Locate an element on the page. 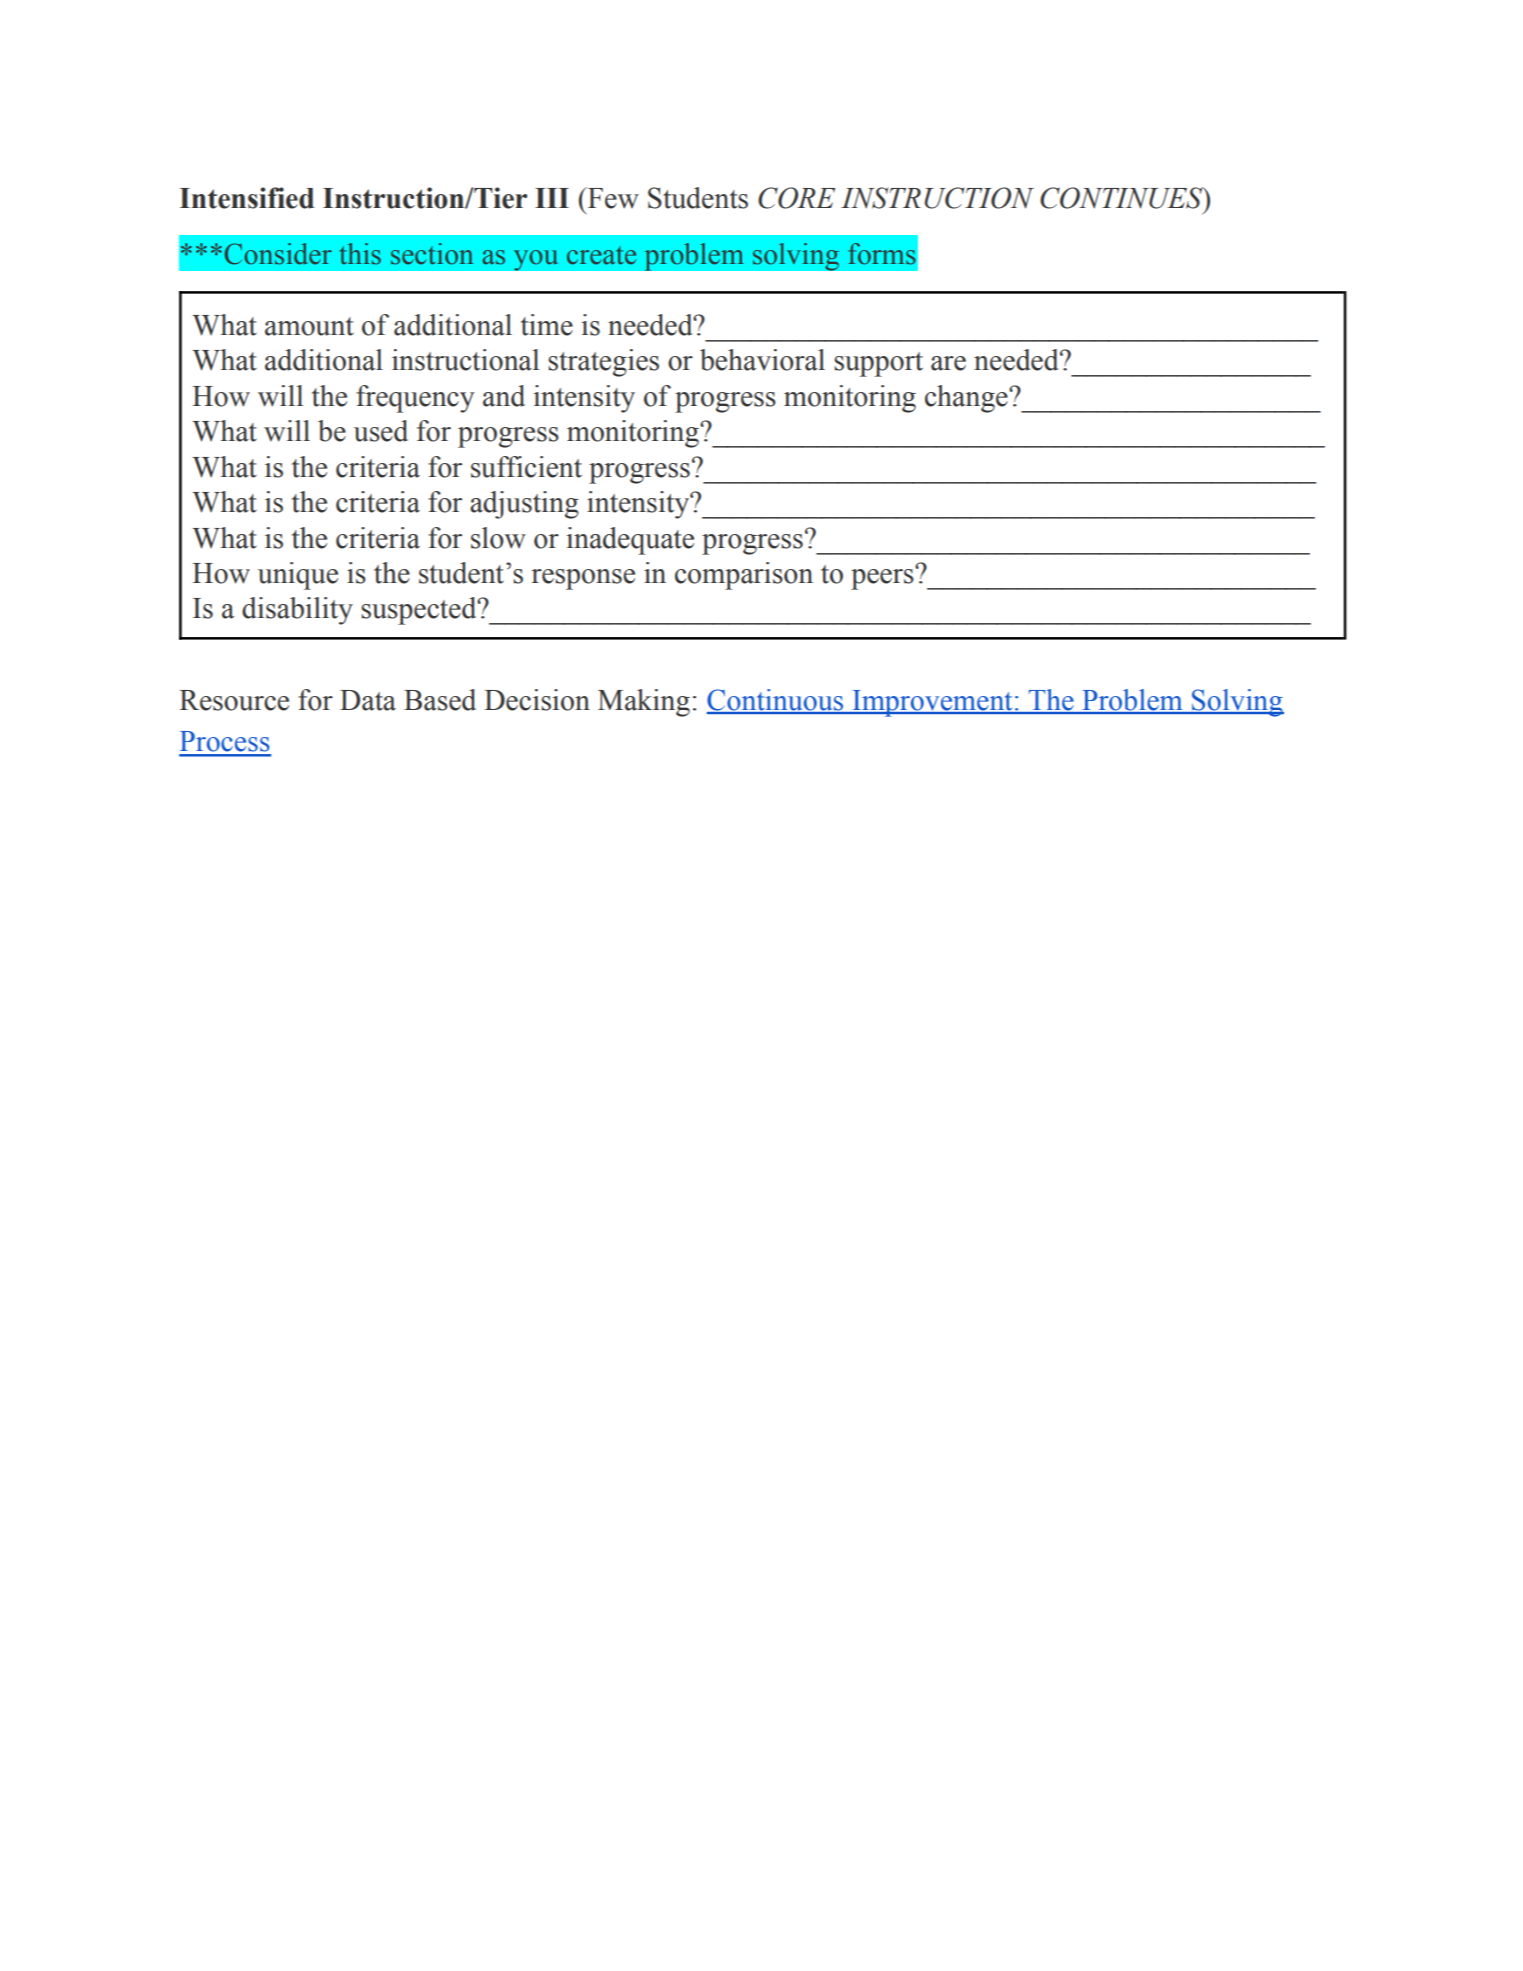 This document has width=1523, height=1971. Intensified is located at coordinates (247, 198).
